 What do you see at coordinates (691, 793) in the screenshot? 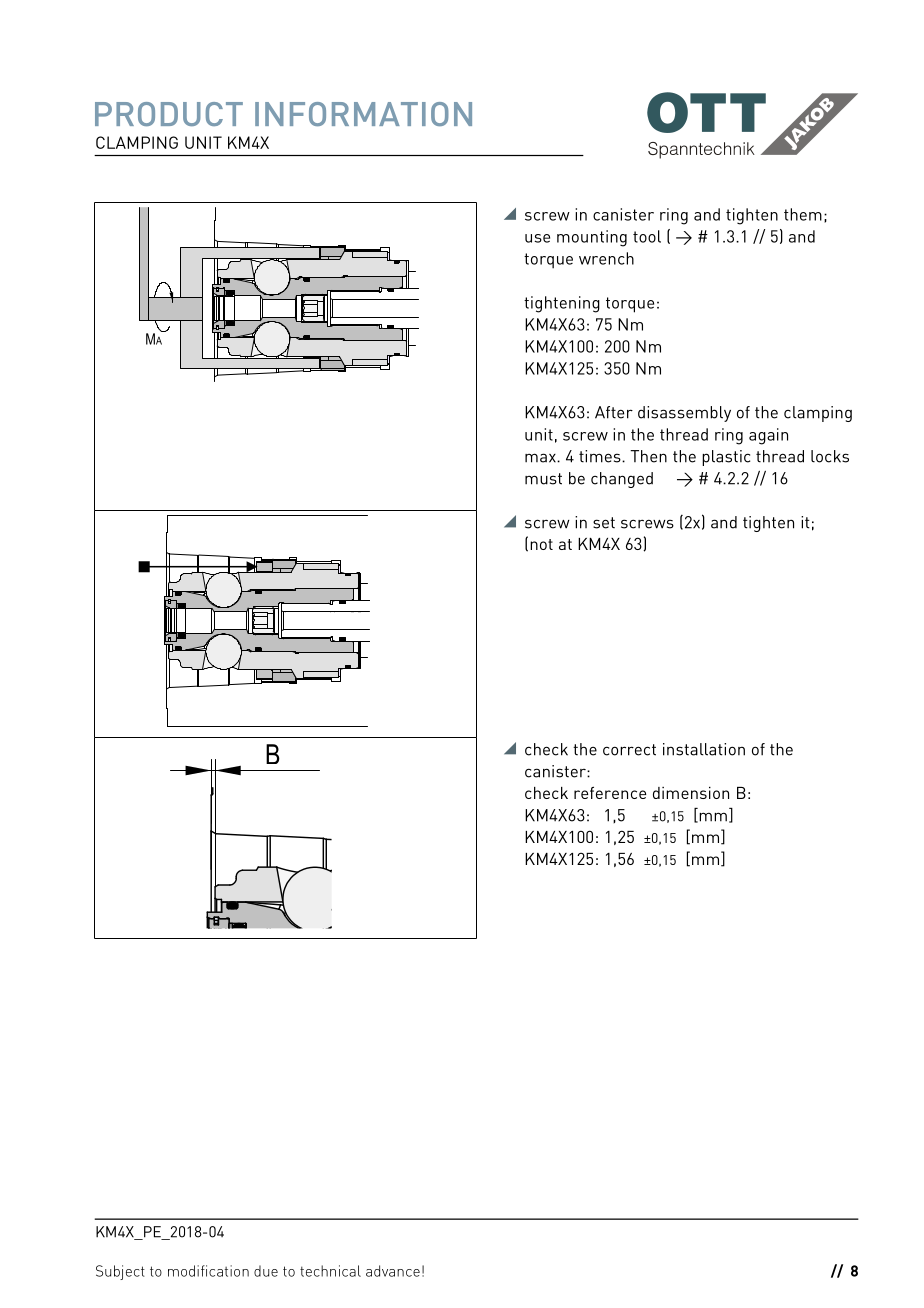
I see `dimension` at bounding box center [691, 793].
